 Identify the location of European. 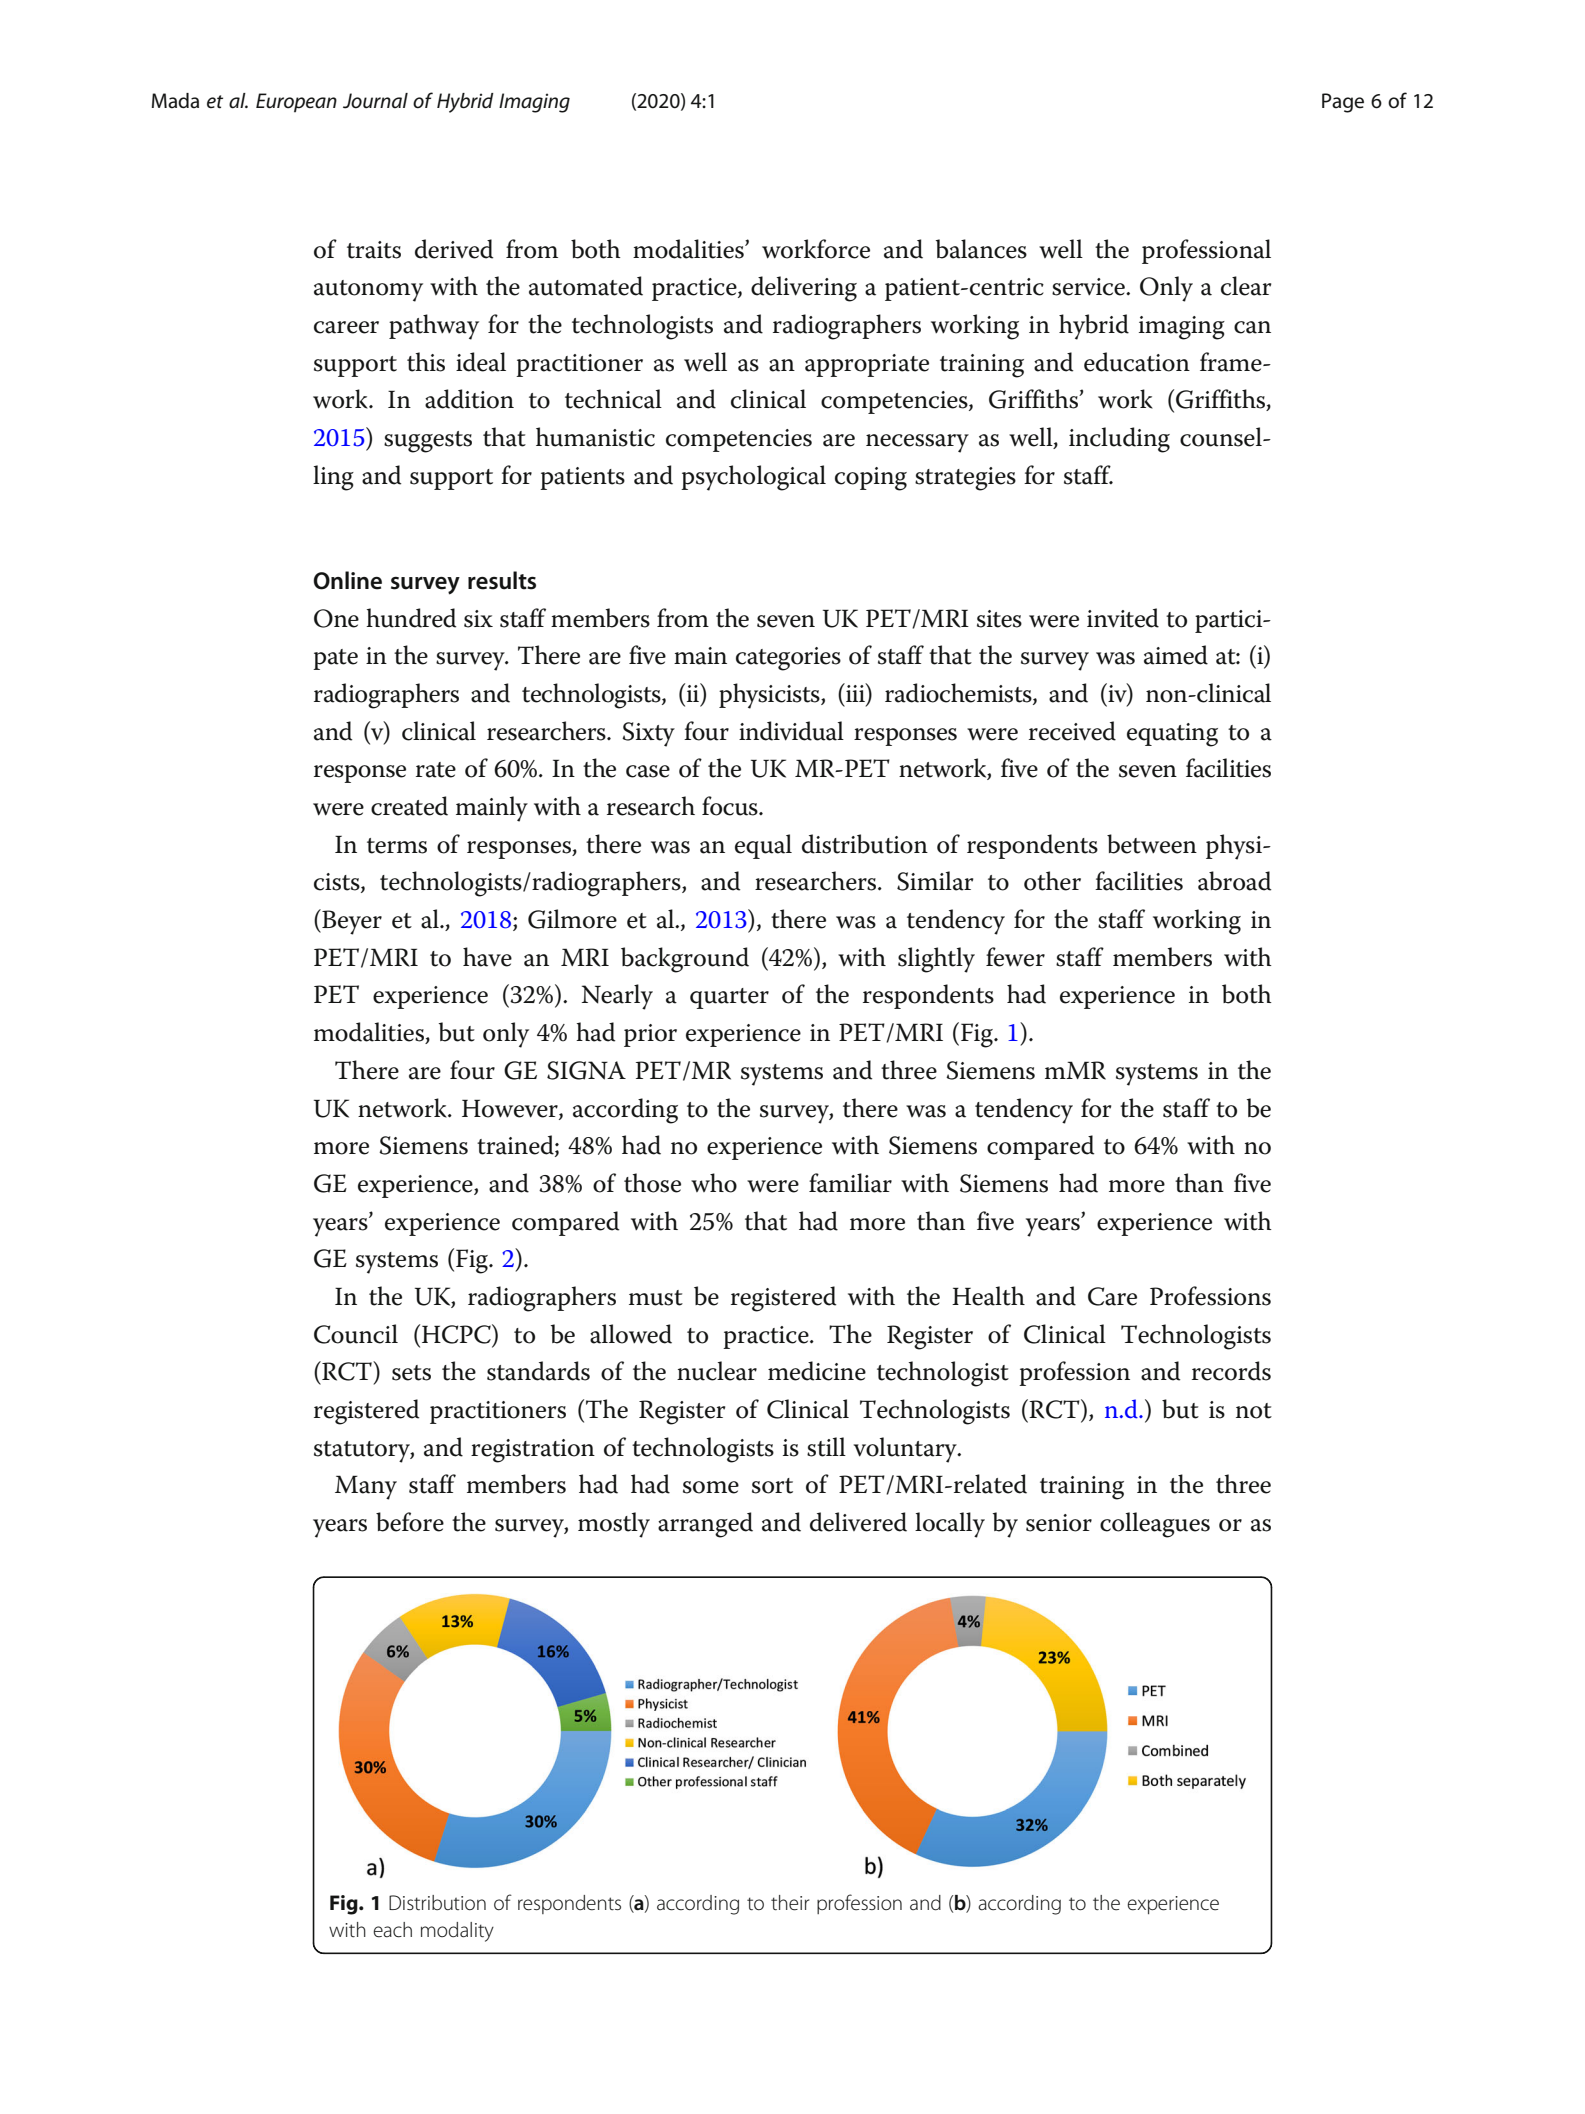
(296, 103).
